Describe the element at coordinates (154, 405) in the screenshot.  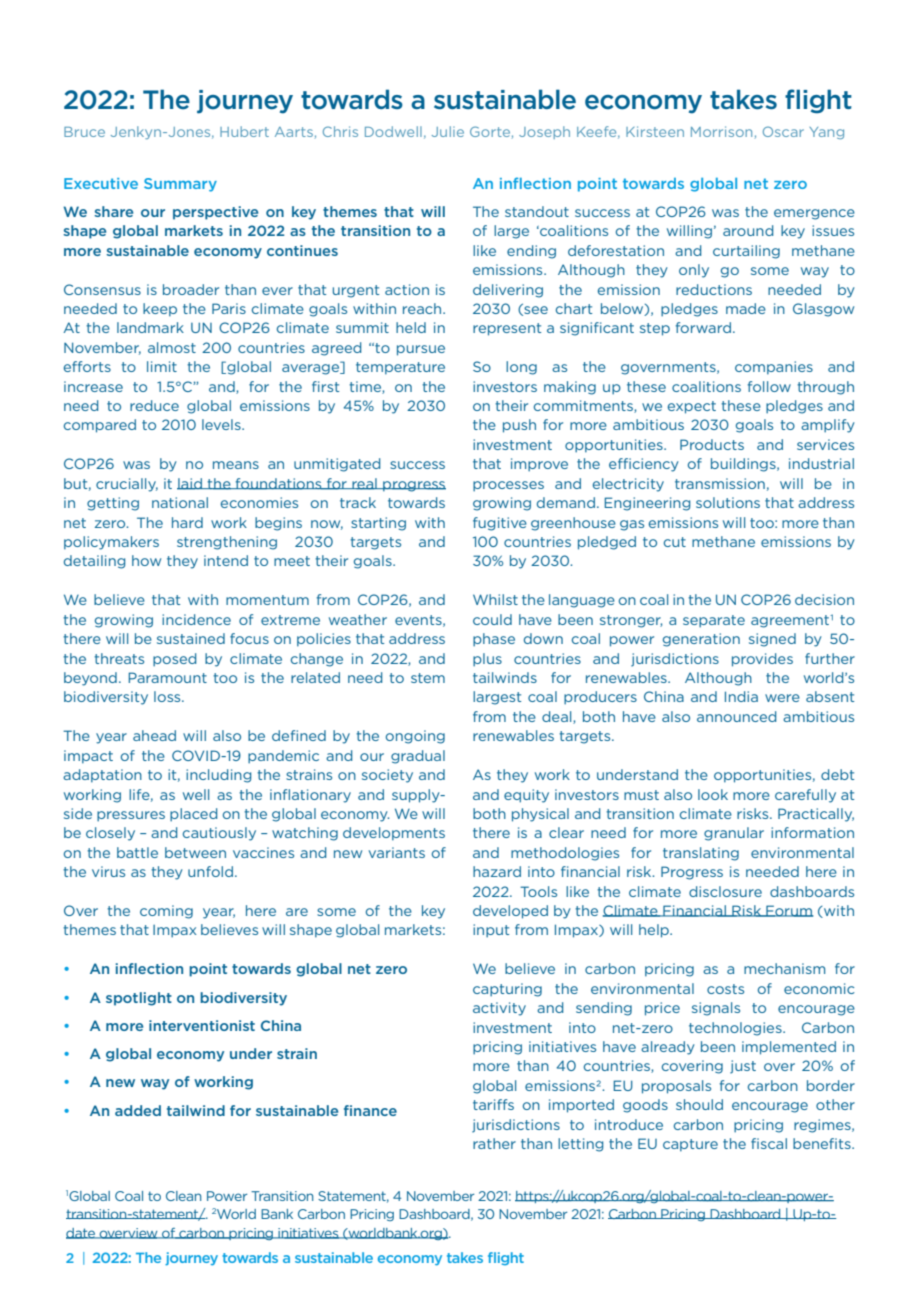
I see `reduce` at that location.
